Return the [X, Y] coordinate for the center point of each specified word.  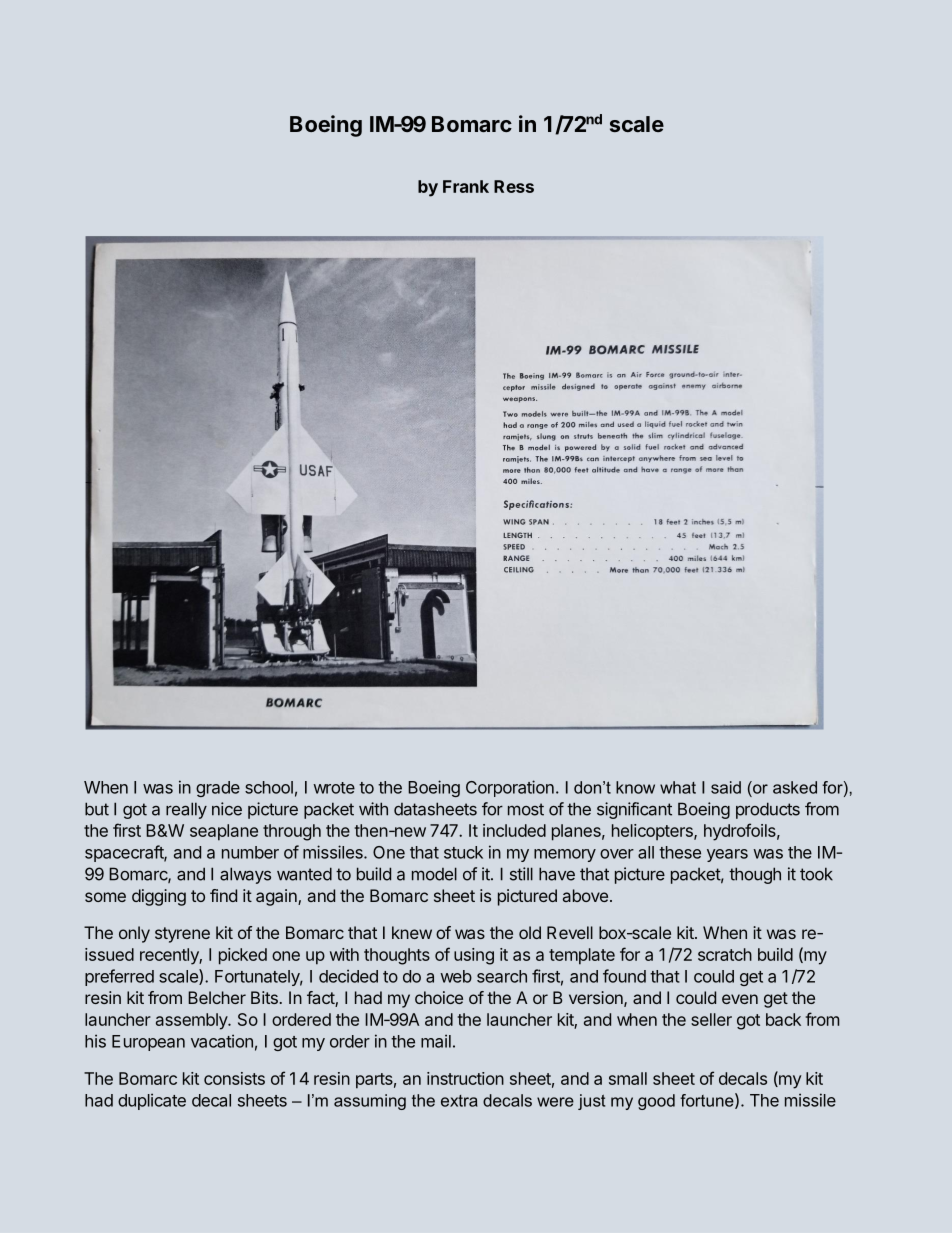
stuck [463, 852]
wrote [334, 788]
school [269, 787]
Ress [514, 186]
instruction [465, 1078]
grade [218, 789]
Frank [466, 186]
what [678, 787]
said [726, 787]
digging [159, 897]
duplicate [152, 1101]
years [727, 855]
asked [795, 787]
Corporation [510, 788]
